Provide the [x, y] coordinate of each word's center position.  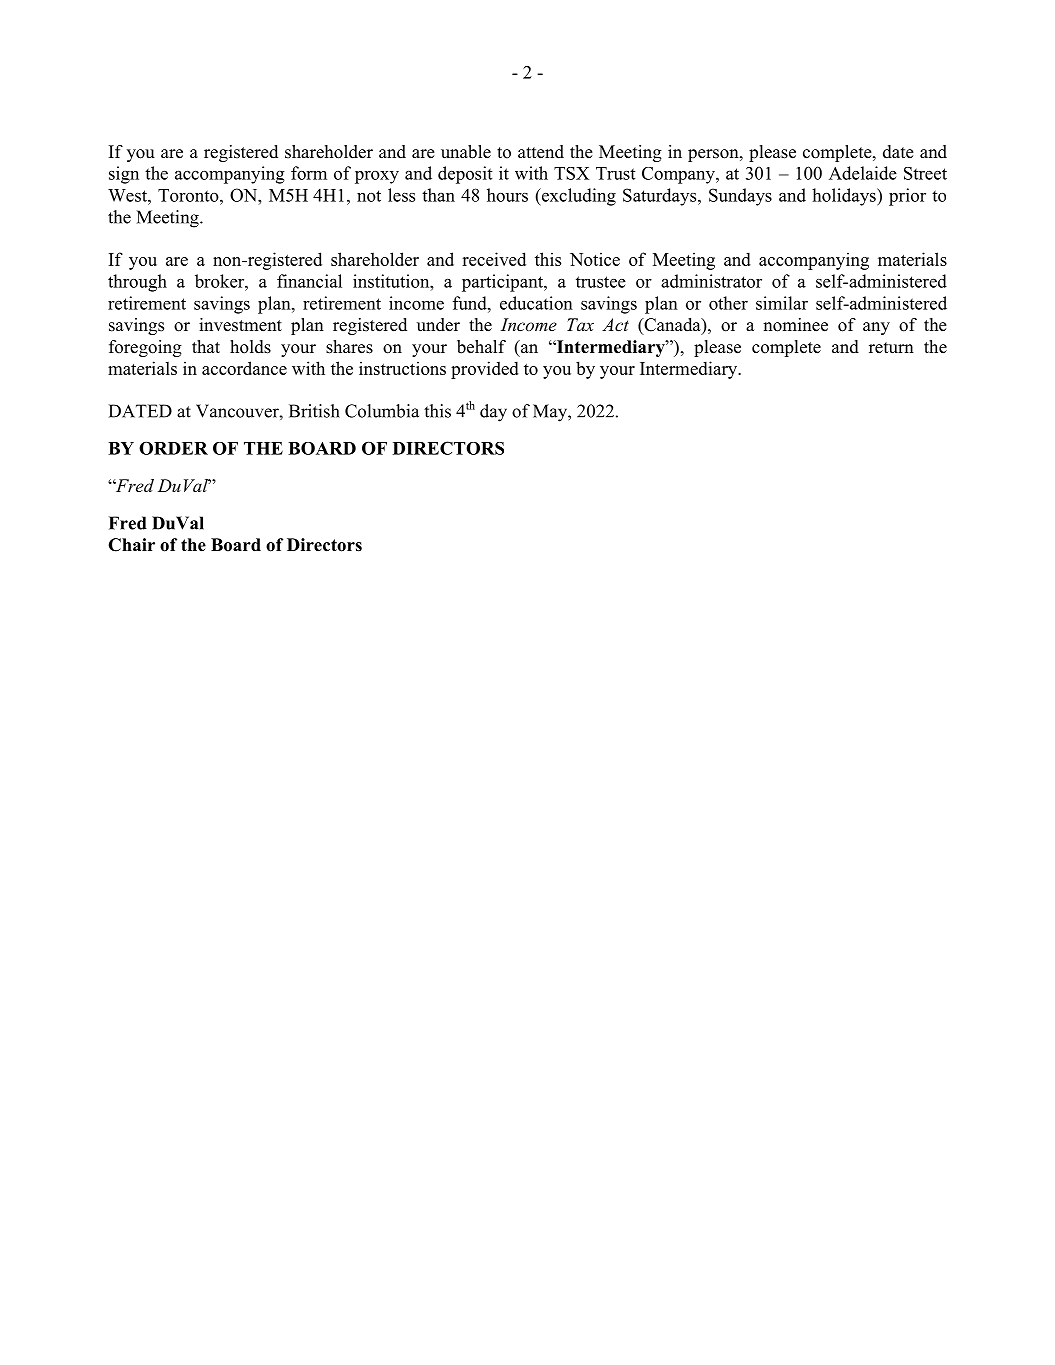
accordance [244, 368]
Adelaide [863, 173]
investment [240, 325]
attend [541, 152]
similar [782, 303]
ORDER [173, 448]
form [309, 173]
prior [907, 197]
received [494, 259]
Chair [132, 545]
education [536, 303]
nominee [795, 325]
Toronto [189, 195]
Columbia [382, 411]
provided [485, 370]
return [891, 348]
